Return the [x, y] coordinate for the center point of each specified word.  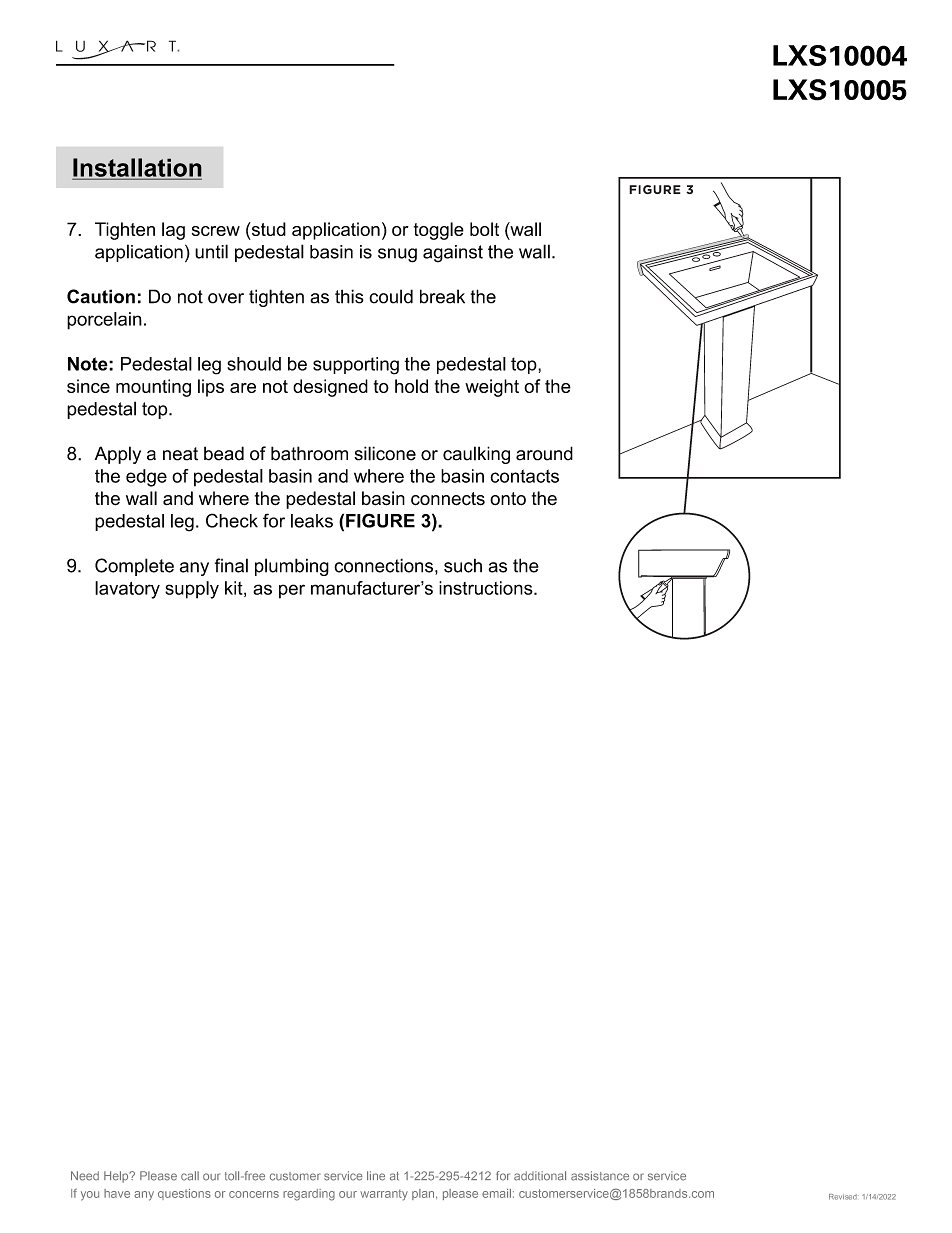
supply [192, 590]
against [453, 254]
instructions [487, 588]
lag [173, 231]
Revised [843, 1197]
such [463, 565]
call [190, 1176]
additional [540, 1176]
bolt [484, 229]
